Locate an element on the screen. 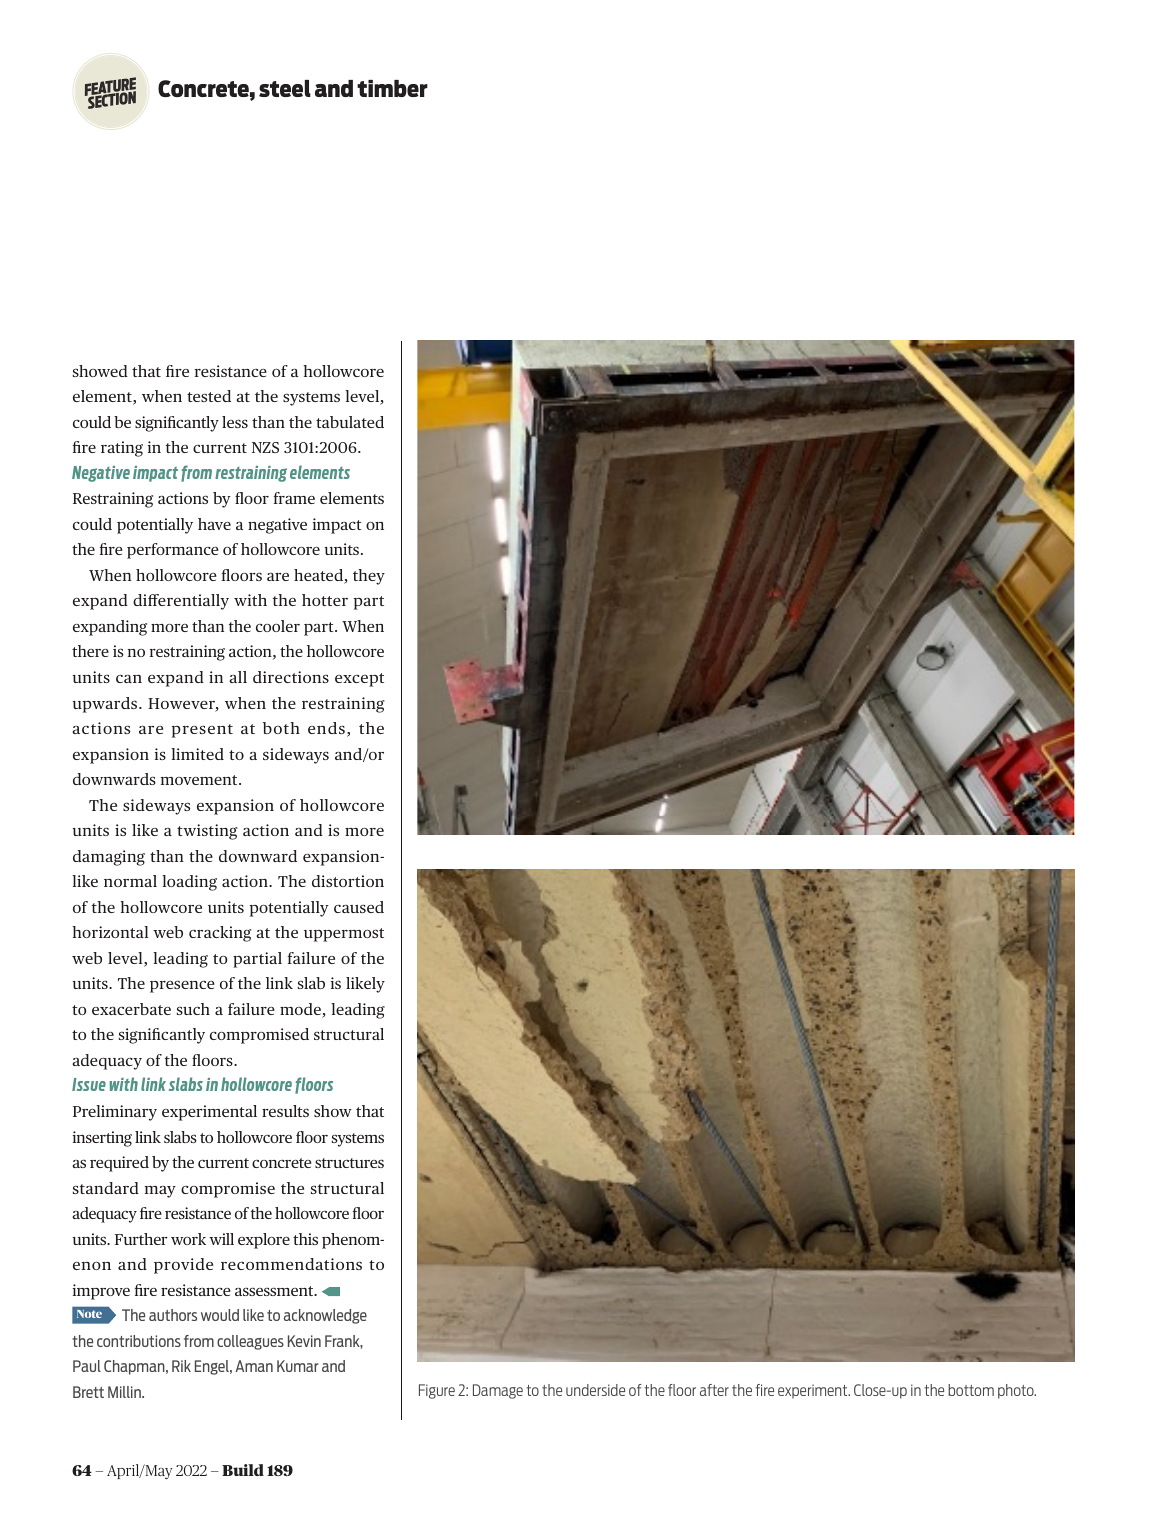 This screenshot has height=1531, width=1169. less is located at coordinates (235, 422).
